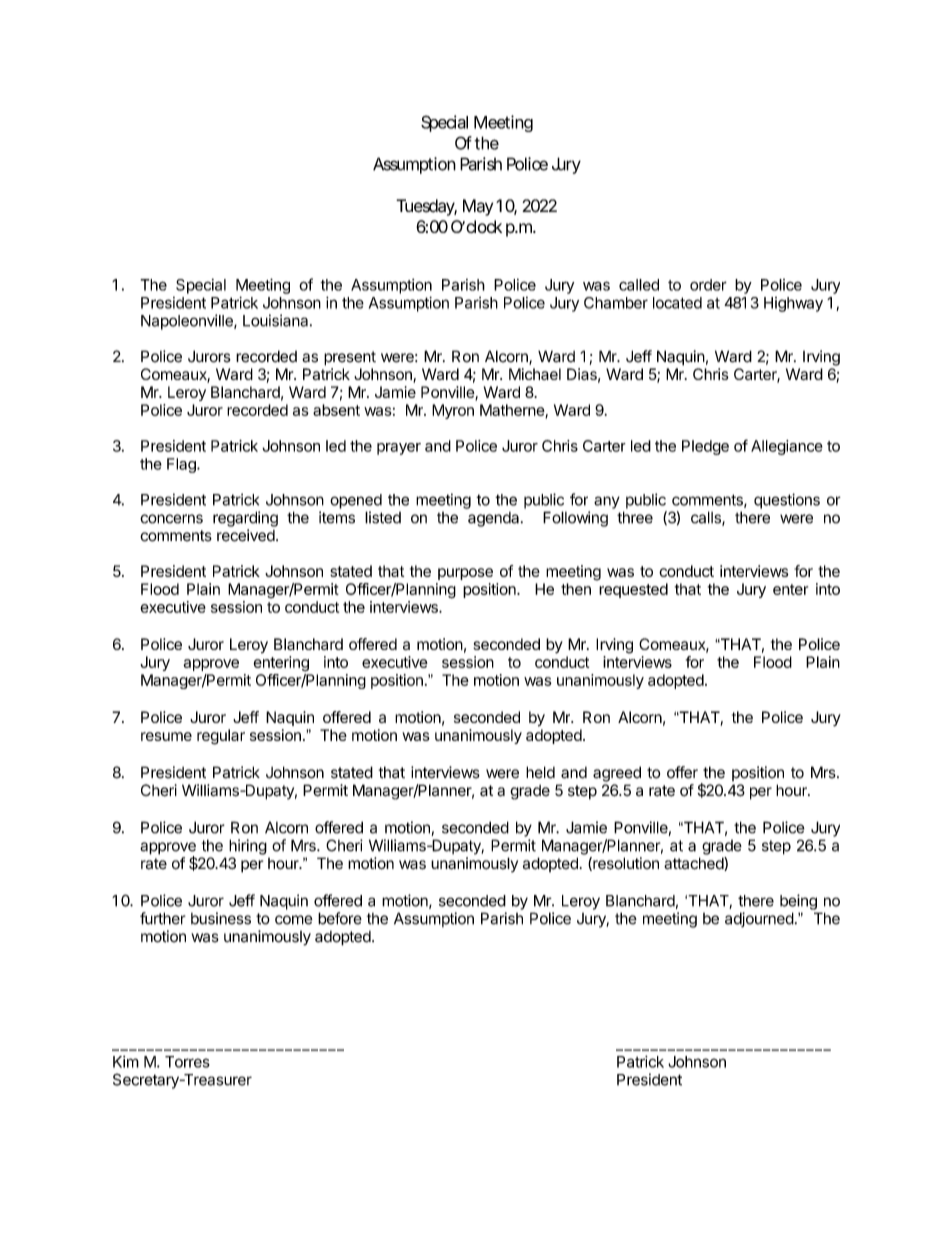  I want to click on order, so click(708, 285).
